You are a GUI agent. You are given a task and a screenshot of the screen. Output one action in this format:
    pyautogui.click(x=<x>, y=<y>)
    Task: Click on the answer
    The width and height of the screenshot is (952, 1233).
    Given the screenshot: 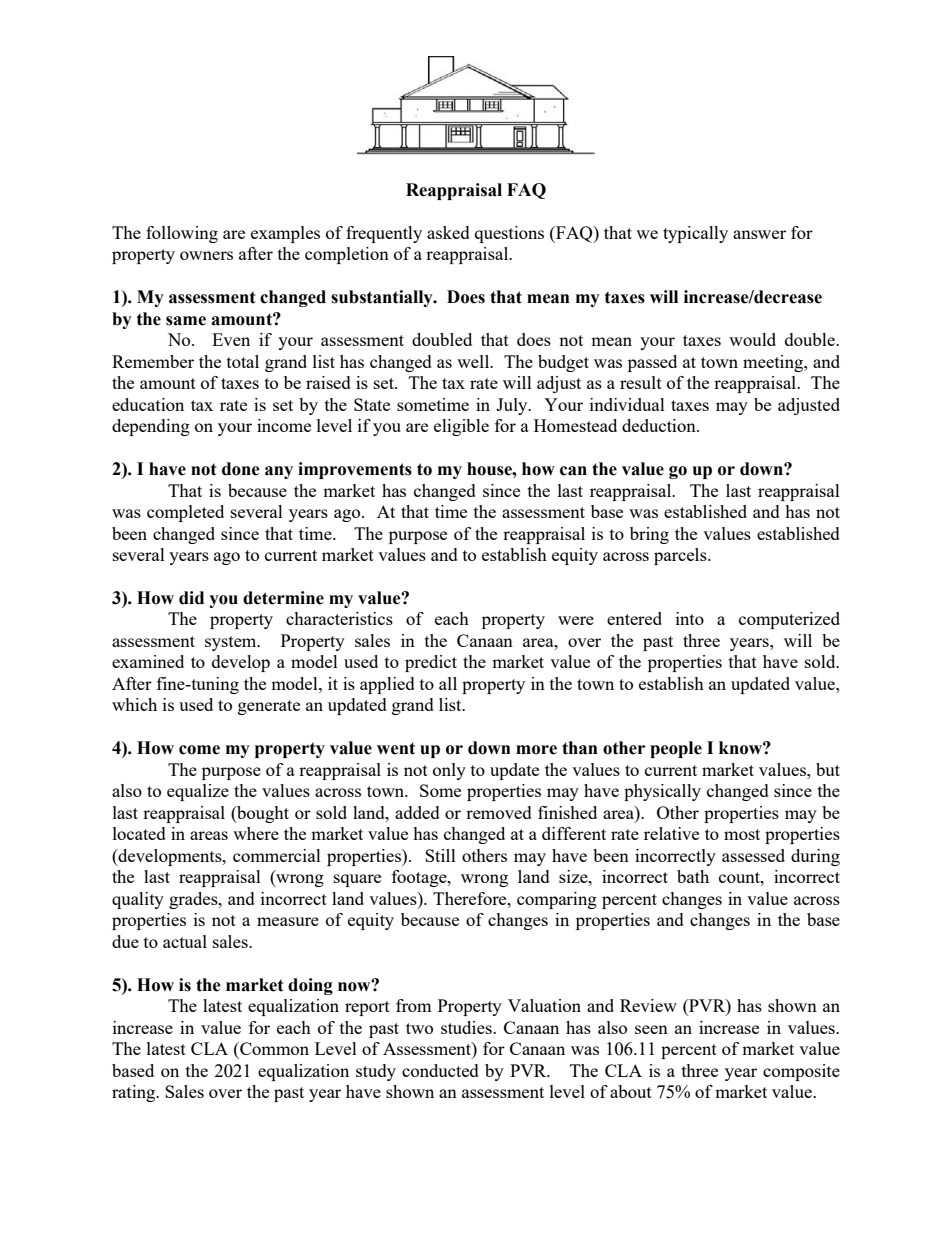 What is the action you would take?
    pyautogui.click(x=759, y=234)
